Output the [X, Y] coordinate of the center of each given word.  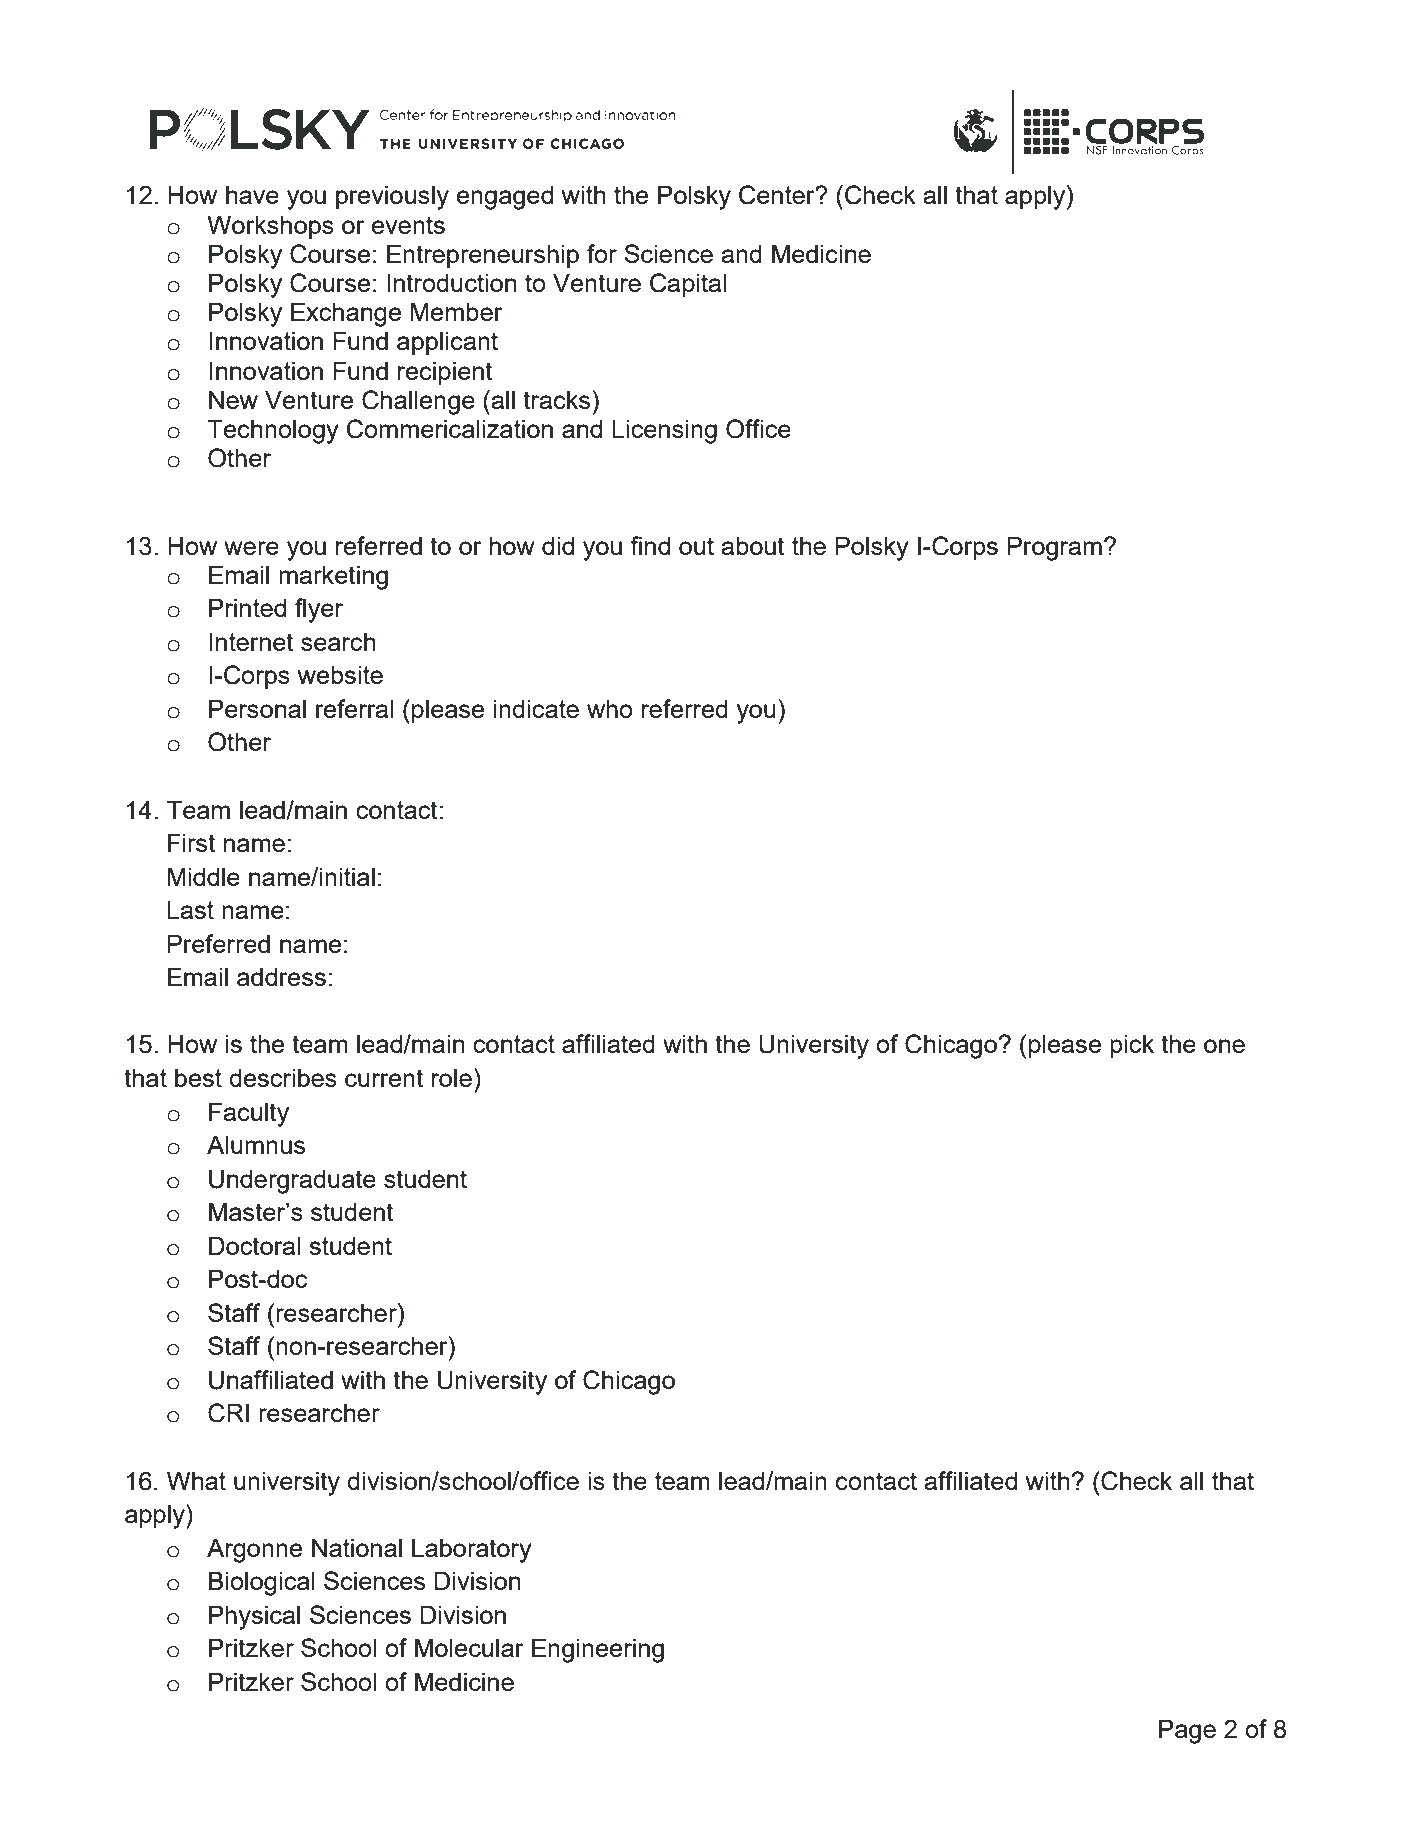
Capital [688, 285]
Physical [254, 1617]
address [281, 976]
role [452, 1077]
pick [1132, 1046]
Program [1055, 548]
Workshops [270, 227]
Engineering [598, 1650]
